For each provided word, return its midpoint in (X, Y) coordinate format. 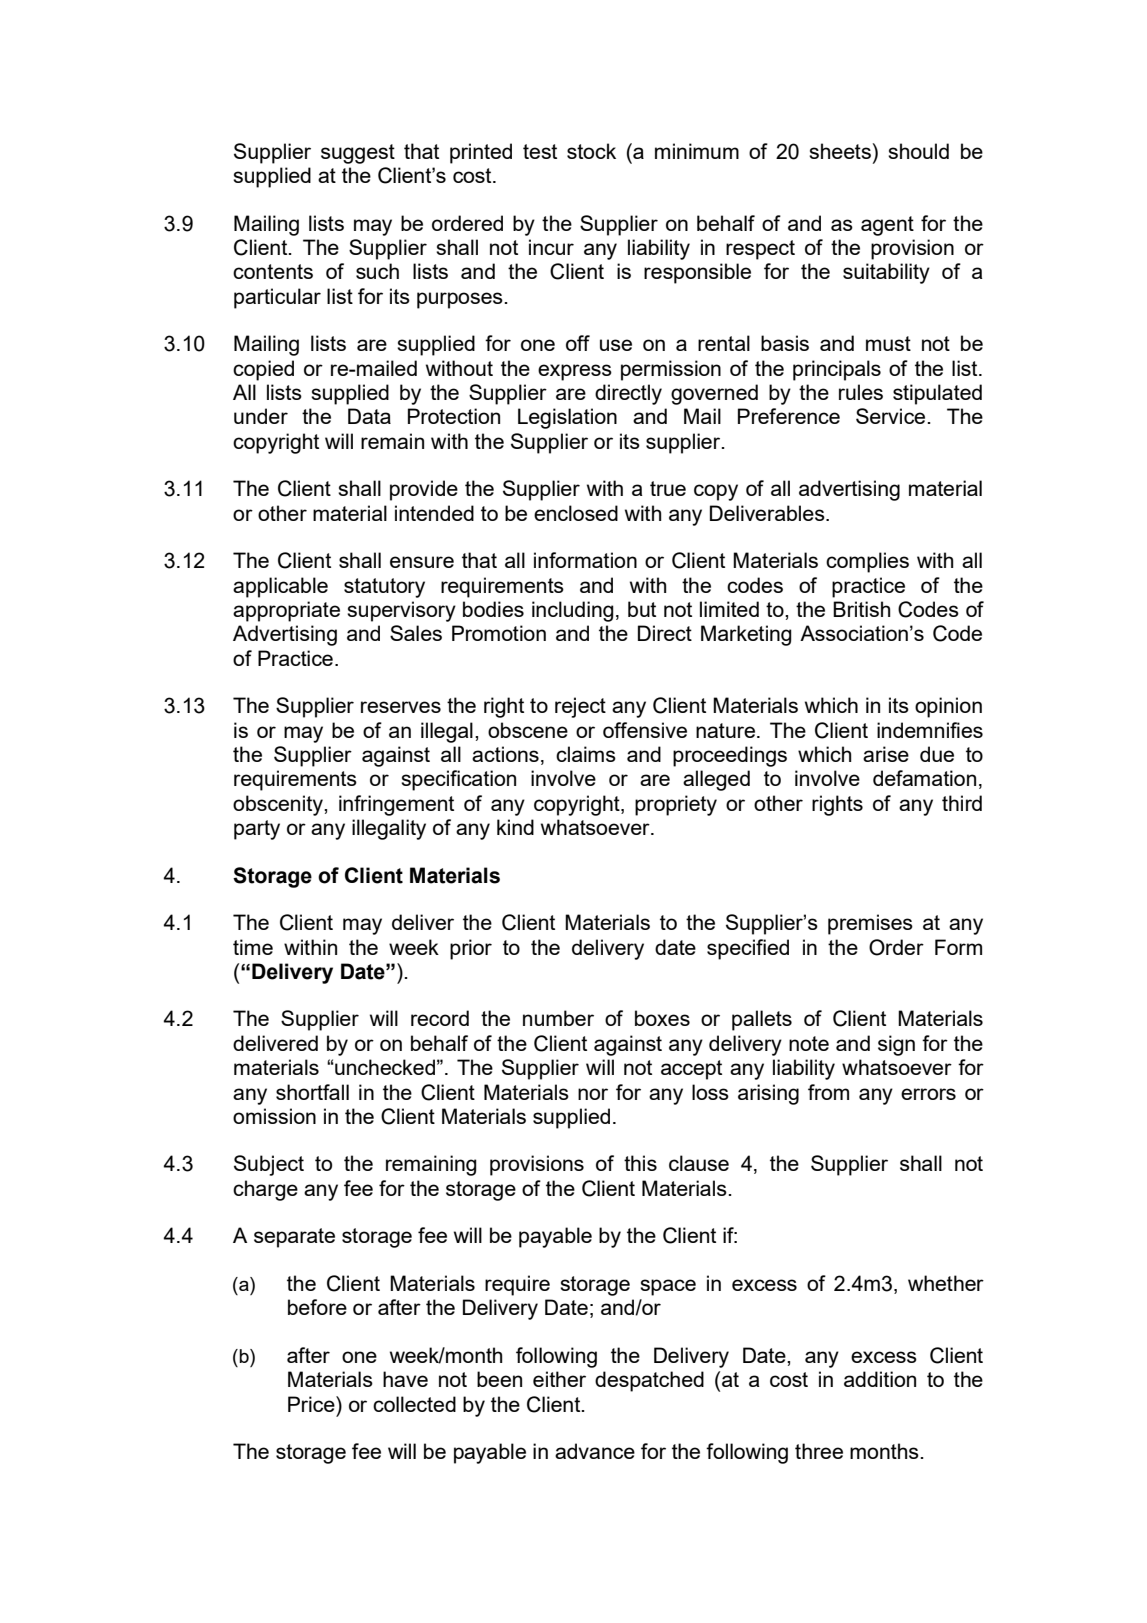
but (642, 609)
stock (591, 151)
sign (896, 1045)
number (558, 1018)
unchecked (384, 1067)
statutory (384, 588)
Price (312, 1404)
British (861, 609)
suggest (358, 154)
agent (887, 226)
